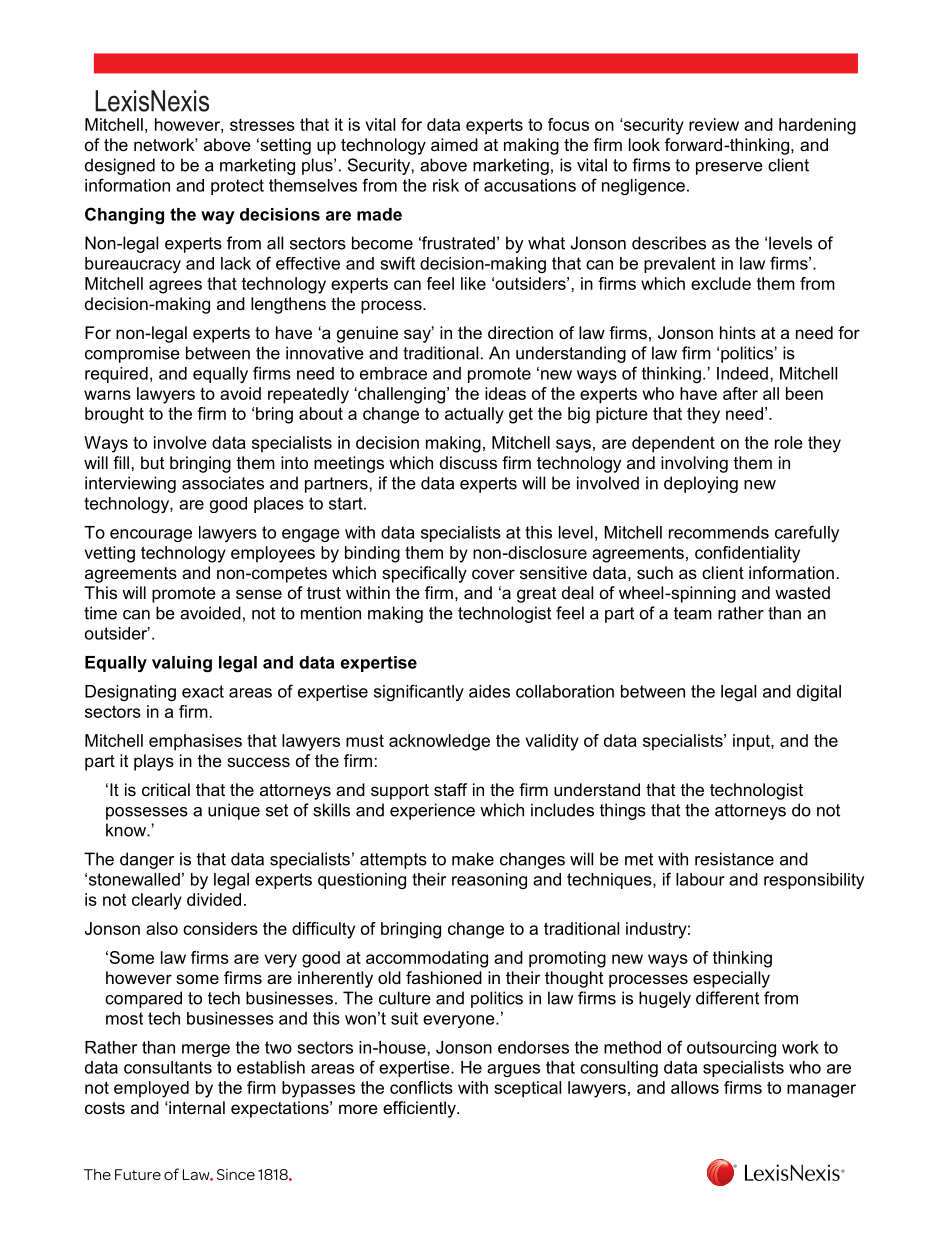 Image resolution: width=952 pixels, height=1233 pixels. I want to click on but, so click(152, 462).
